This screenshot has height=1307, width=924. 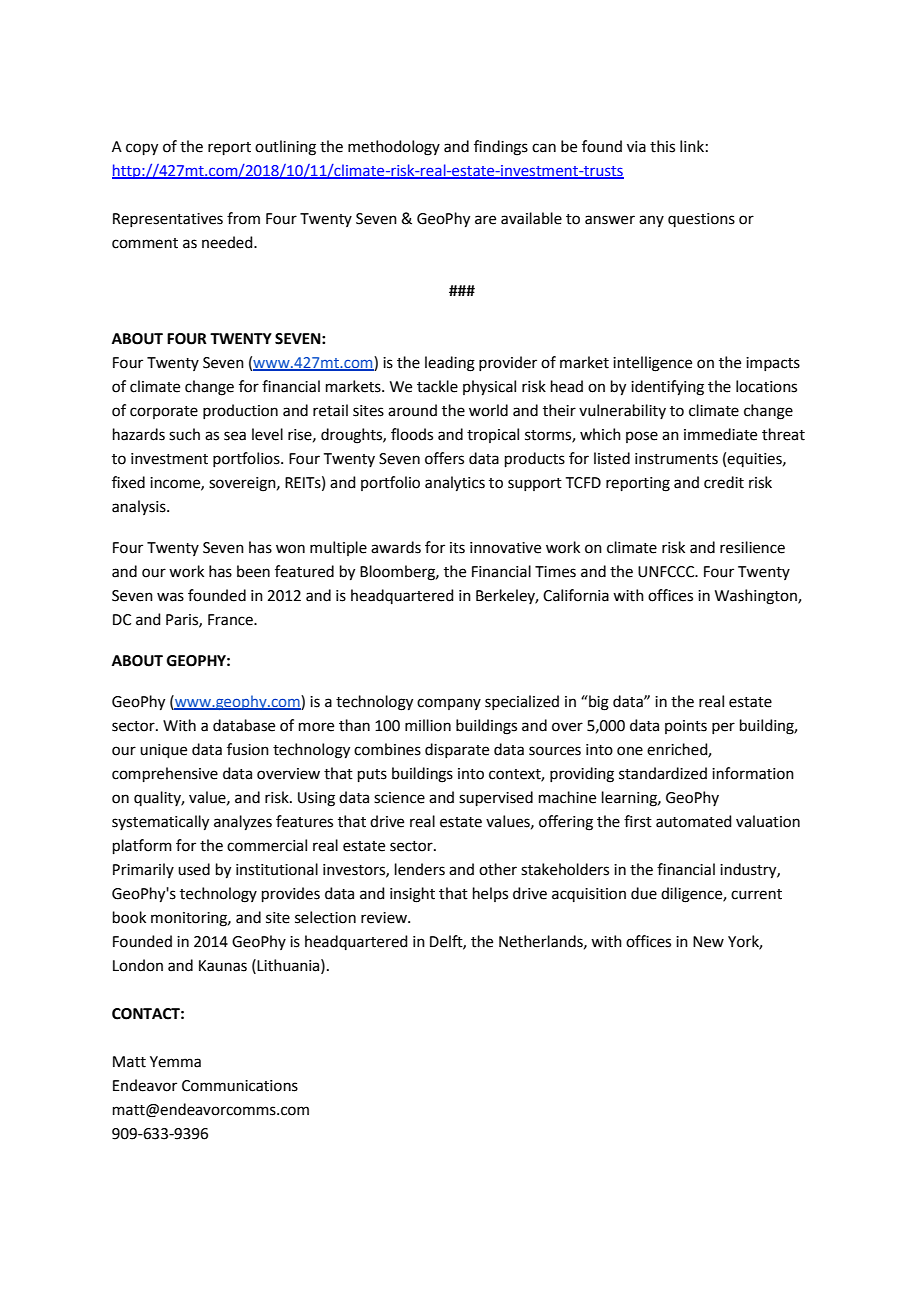 What do you see at coordinates (501, 148) in the screenshot?
I see `findings` at bounding box center [501, 148].
